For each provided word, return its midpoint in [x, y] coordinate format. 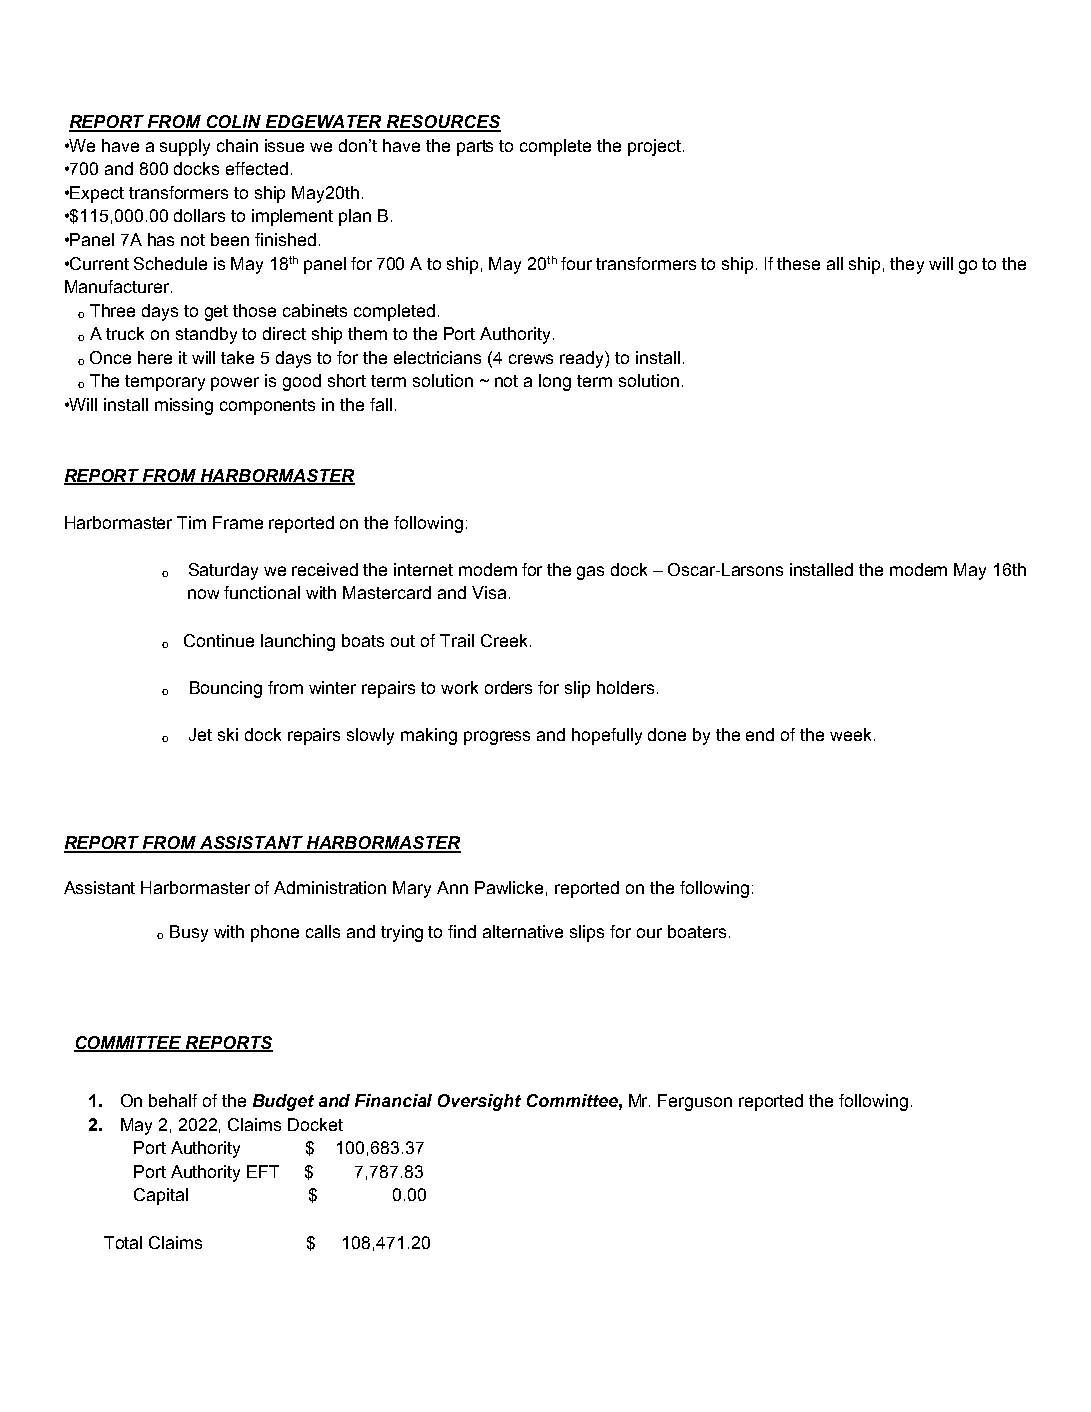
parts [475, 148]
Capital [161, 1196]
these [798, 263]
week [852, 734]
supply [185, 147]
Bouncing [226, 689]
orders [508, 687]
